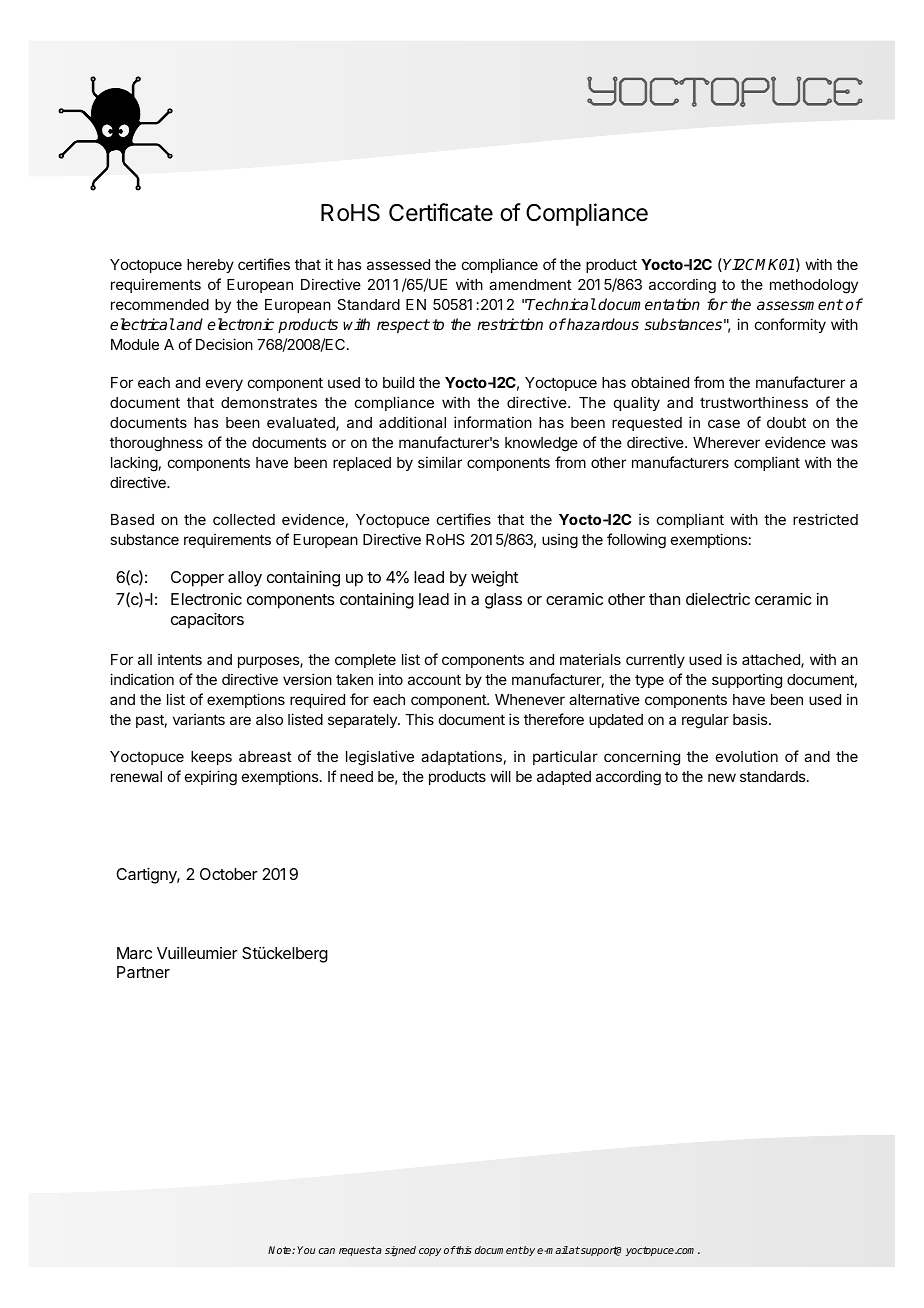 Image resolution: width=924 pixels, height=1308 pixels. I want to click on evolution, so click(747, 756).
